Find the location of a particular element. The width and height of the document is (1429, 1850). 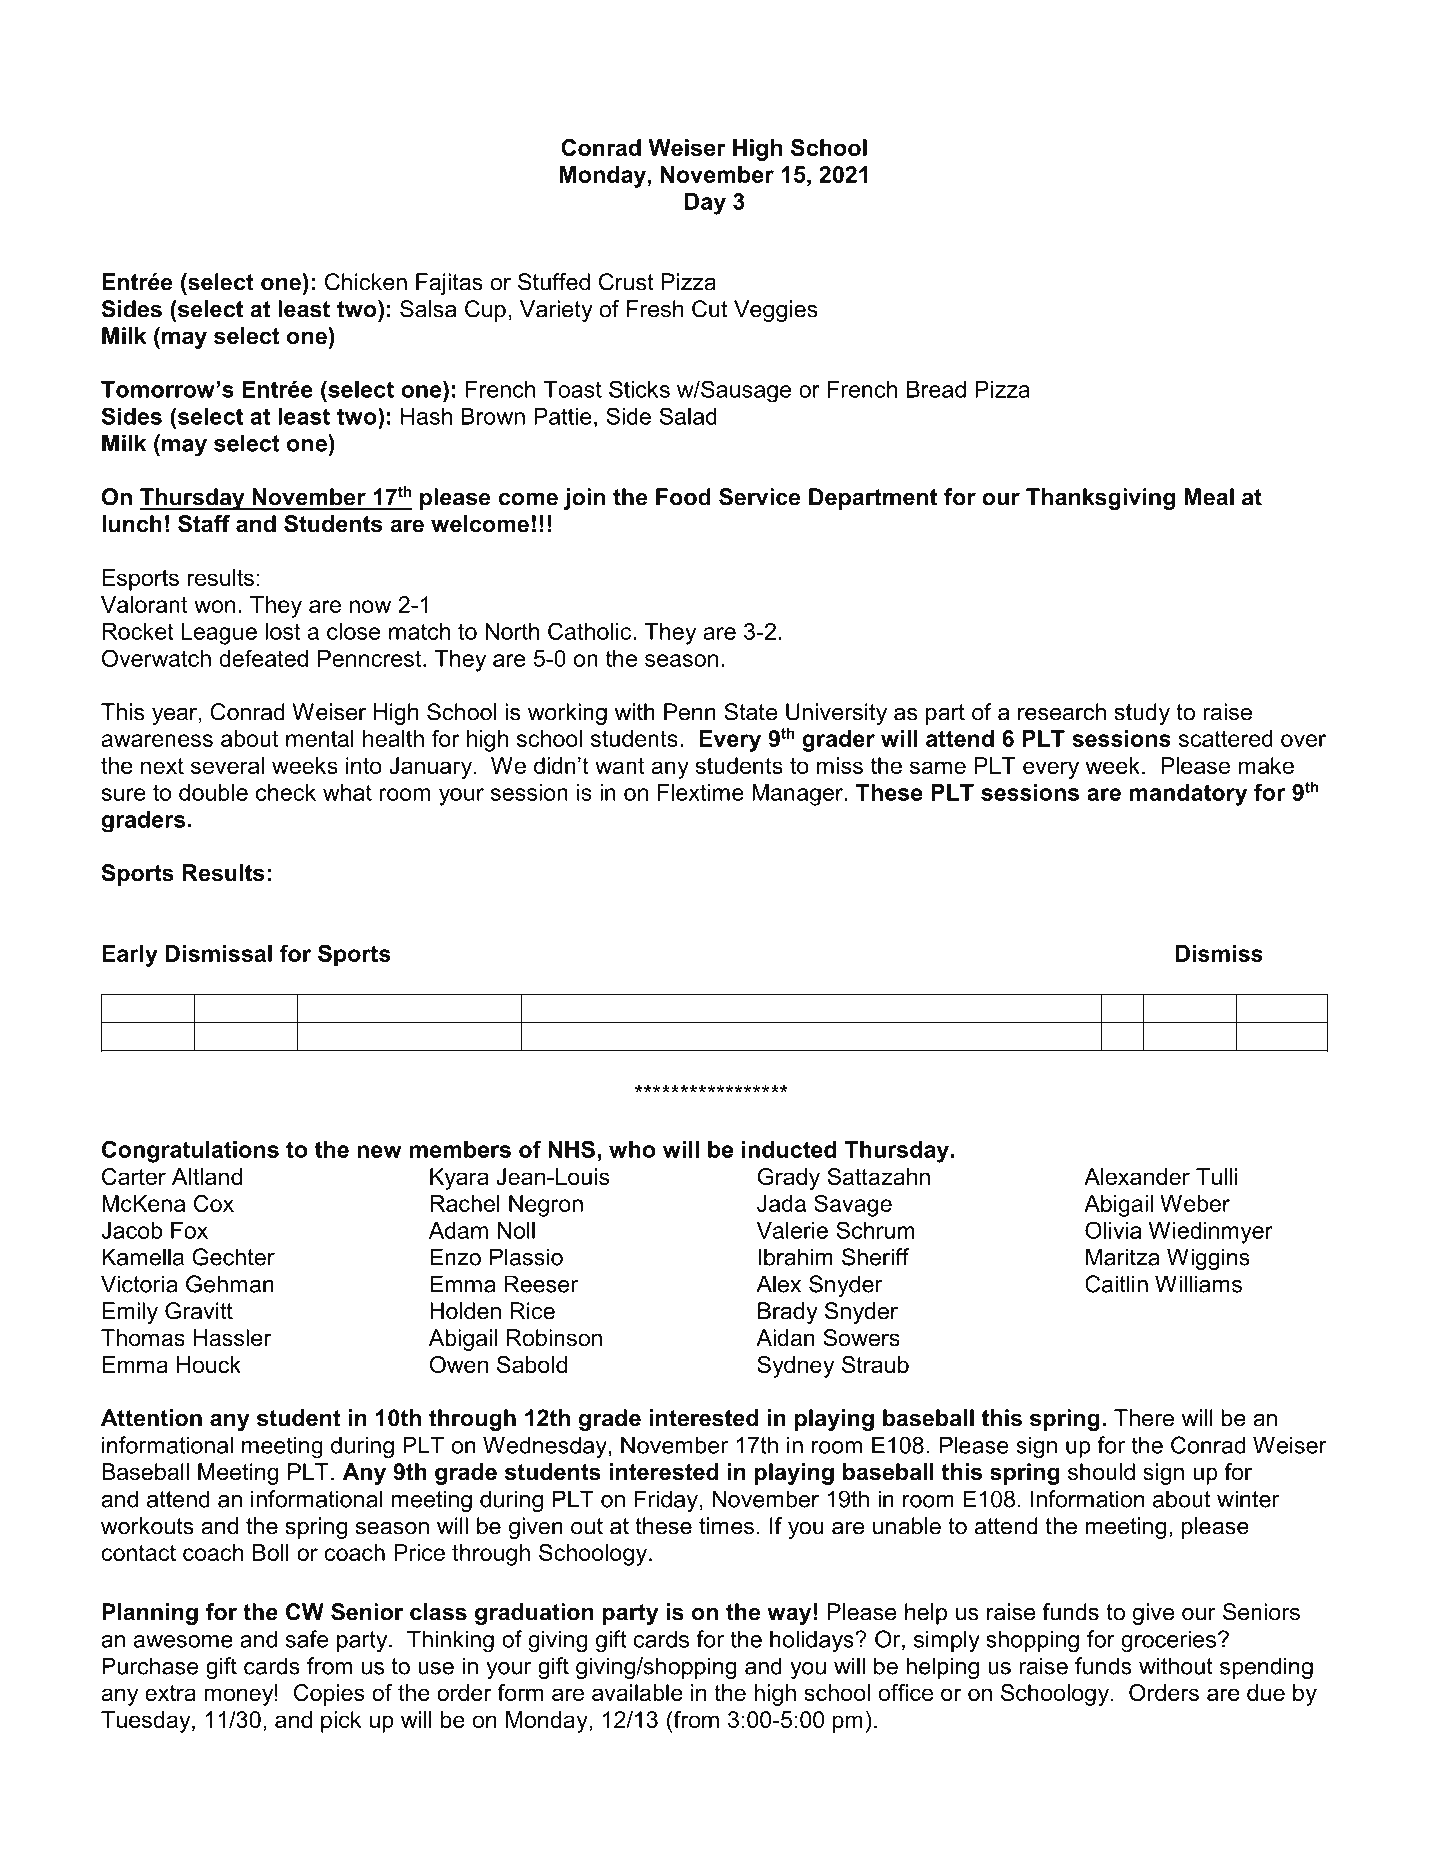

groceries is located at coordinates (1168, 1641).
